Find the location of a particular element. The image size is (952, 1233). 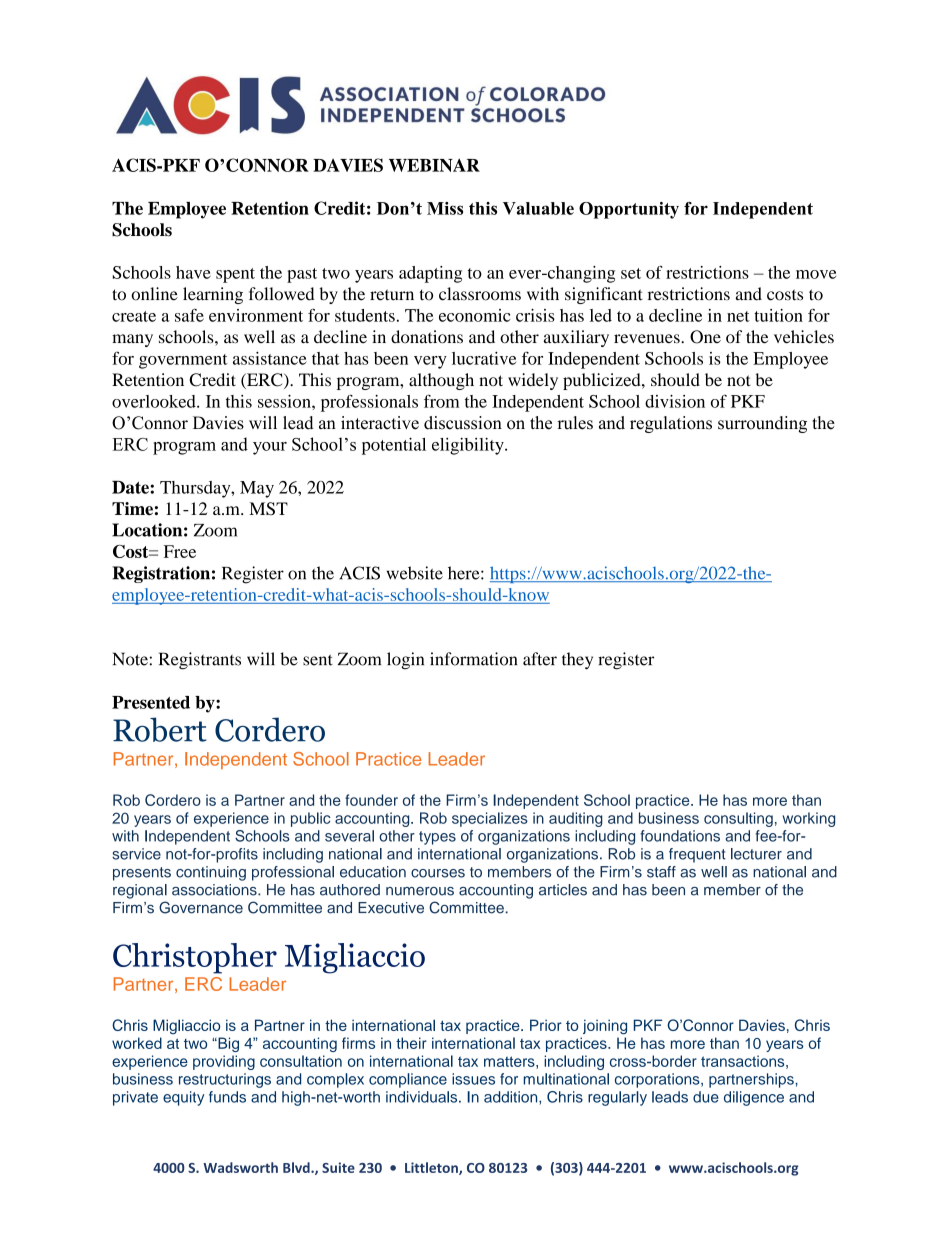

Miss is located at coordinates (445, 208).
